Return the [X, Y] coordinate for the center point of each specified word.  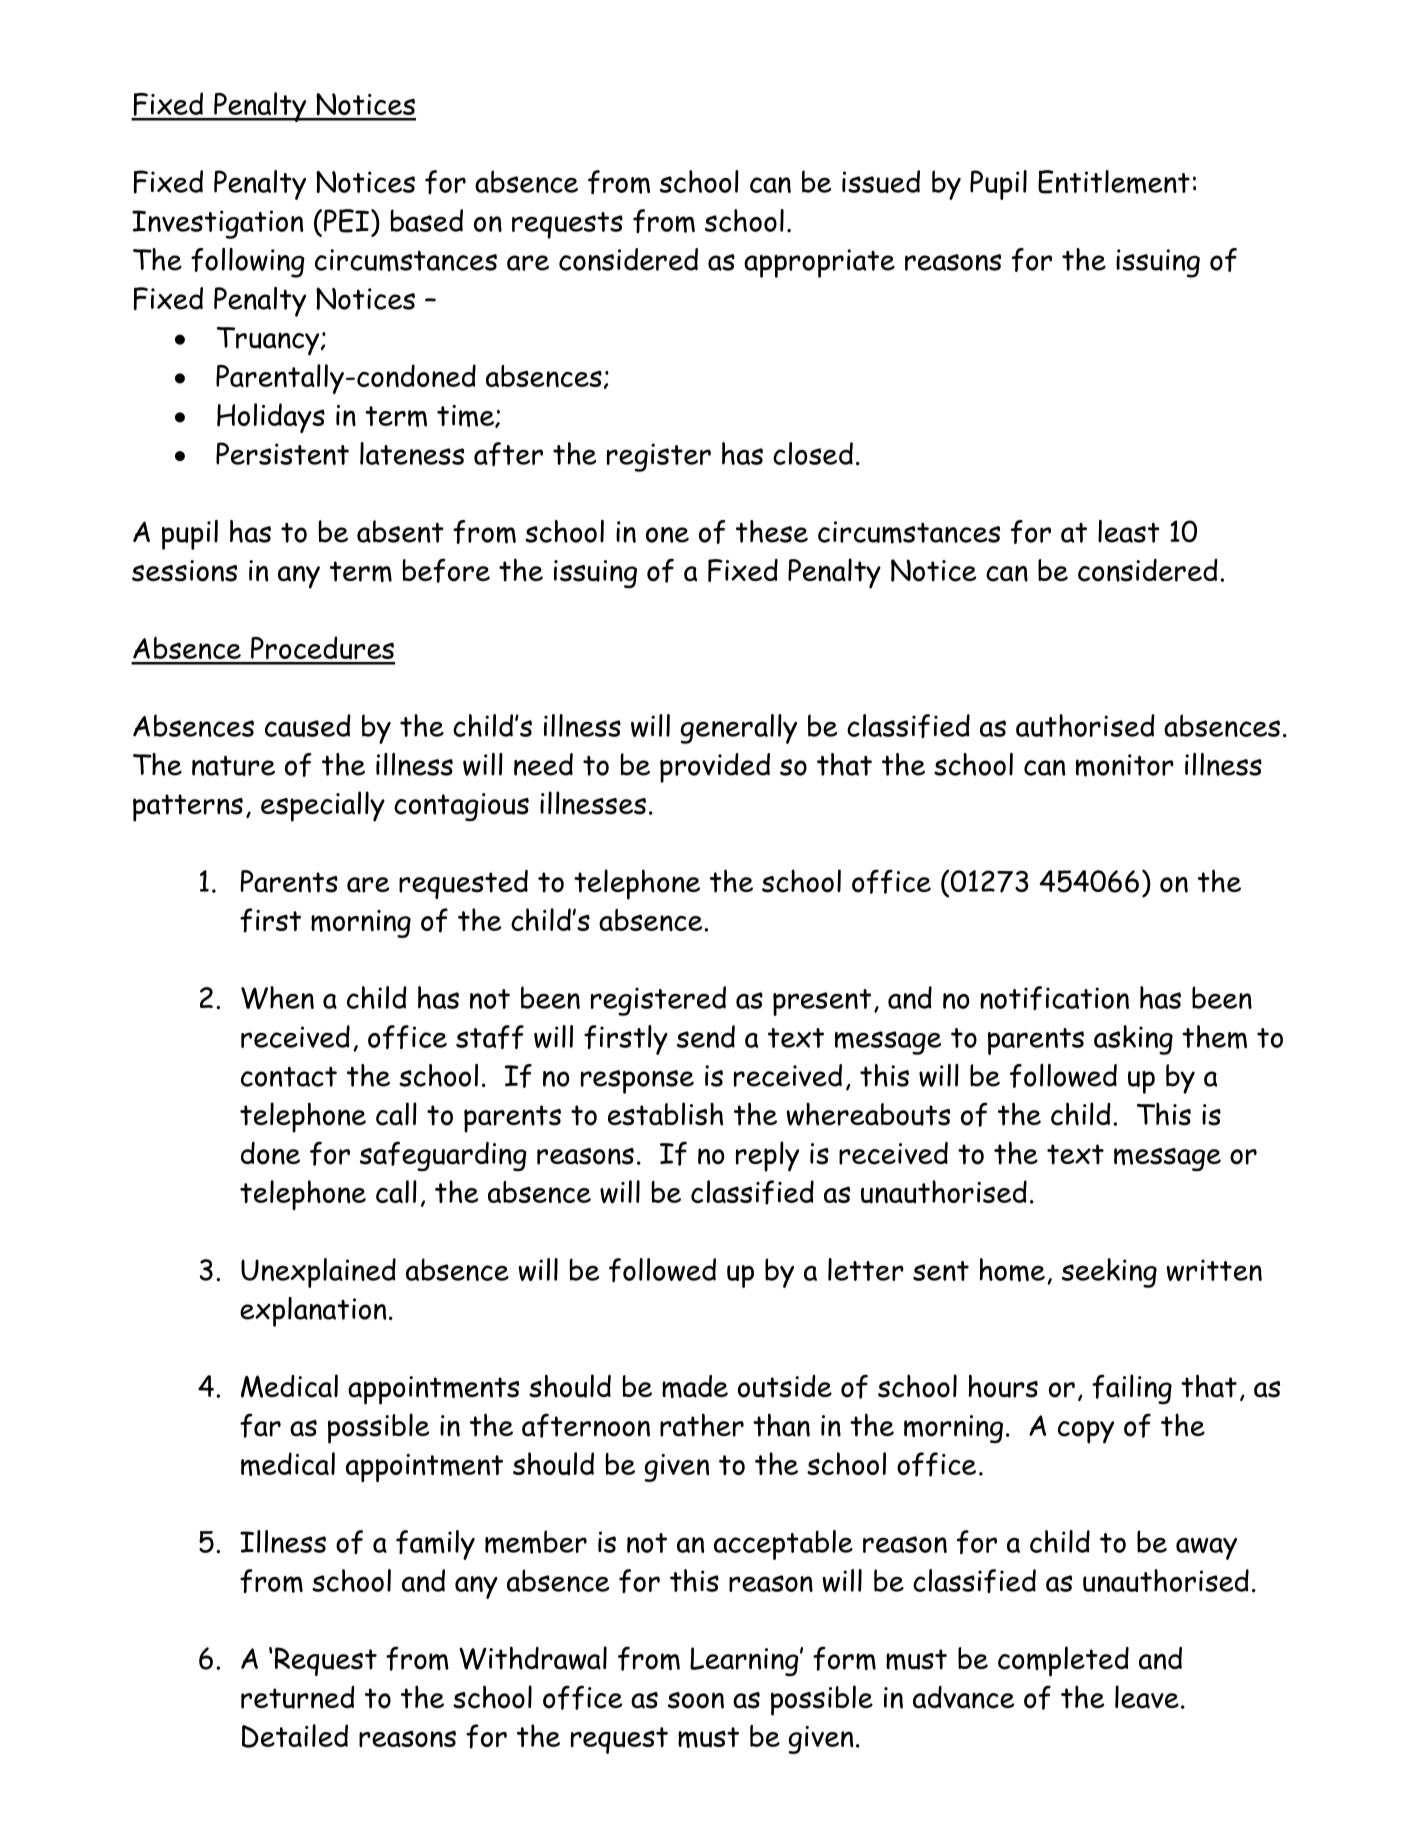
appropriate [819, 263]
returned [298, 1697]
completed [1063, 1661]
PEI [346, 221]
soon [696, 1700]
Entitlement [1114, 182]
